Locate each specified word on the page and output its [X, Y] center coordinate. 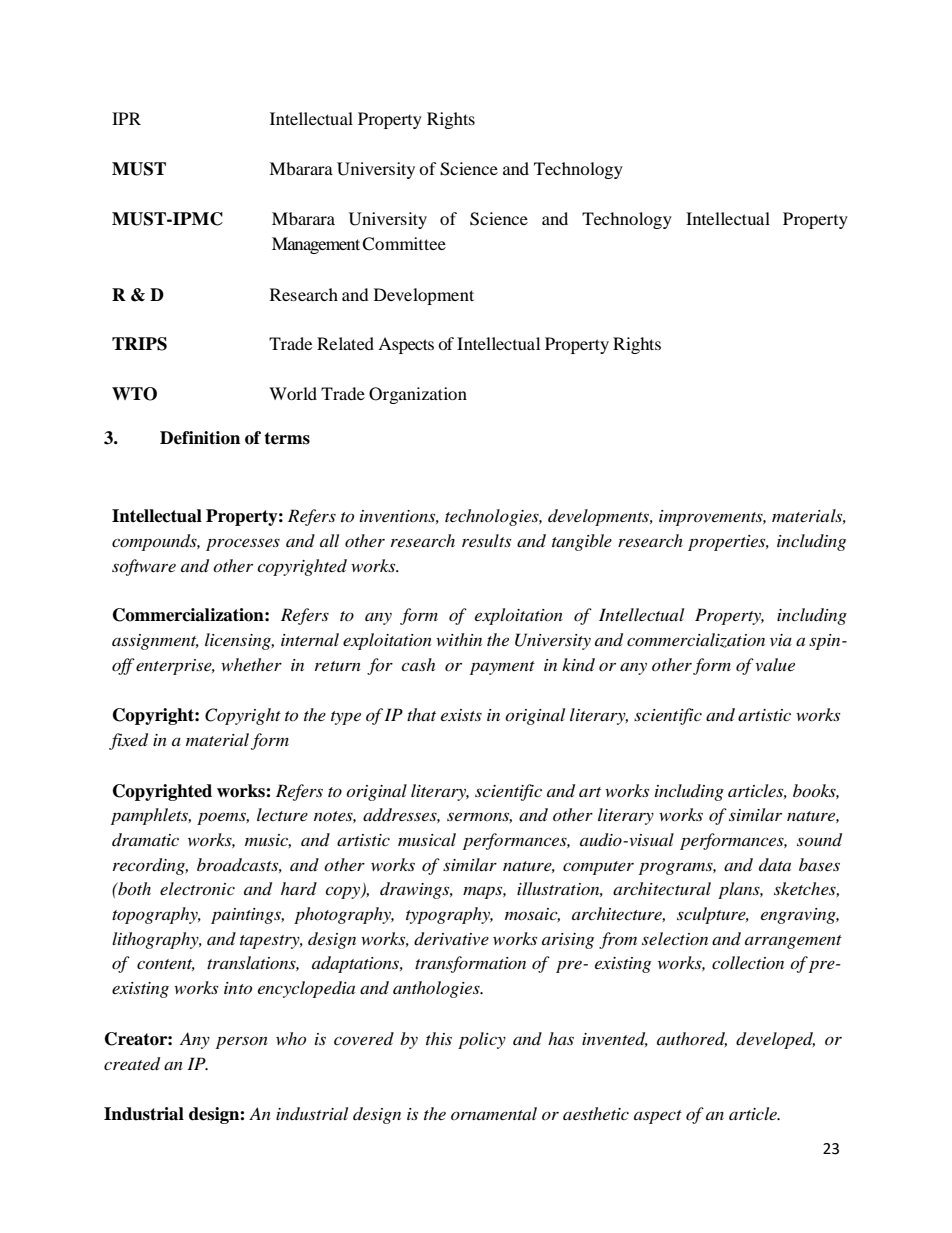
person [242, 1042]
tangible [582, 542]
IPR [126, 118]
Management [316, 245]
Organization [418, 395]
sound [819, 840]
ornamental [494, 1113]
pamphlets [151, 816]
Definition [200, 438]
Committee [404, 244]
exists [461, 715]
